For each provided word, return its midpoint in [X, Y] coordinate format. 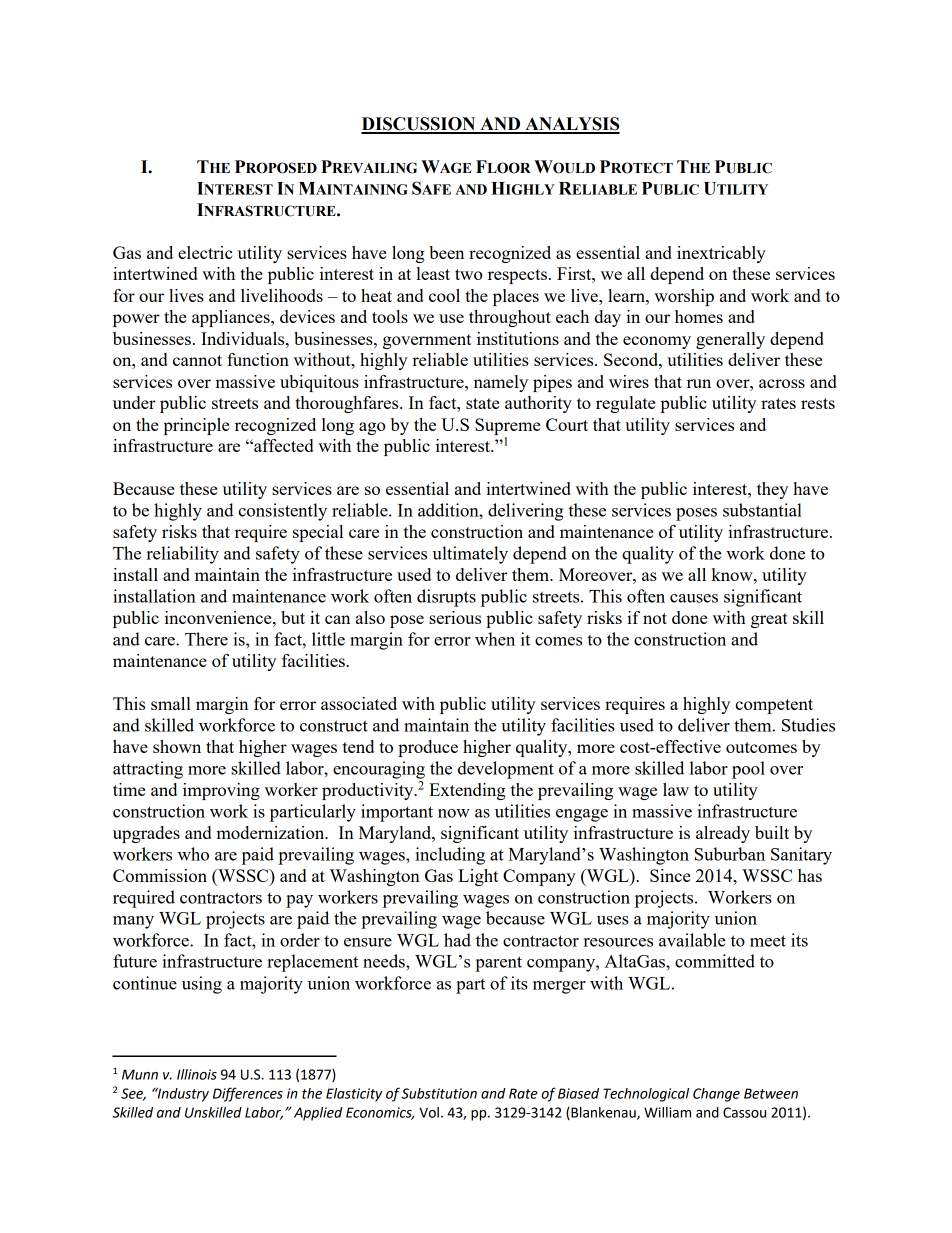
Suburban [730, 854]
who [193, 854]
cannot [197, 360]
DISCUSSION [419, 125]
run [699, 383]
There [206, 639]
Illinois [197, 1074]
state [482, 403]
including [450, 856]
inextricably [721, 254]
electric [205, 252]
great [769, 620]
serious [455, 617]
